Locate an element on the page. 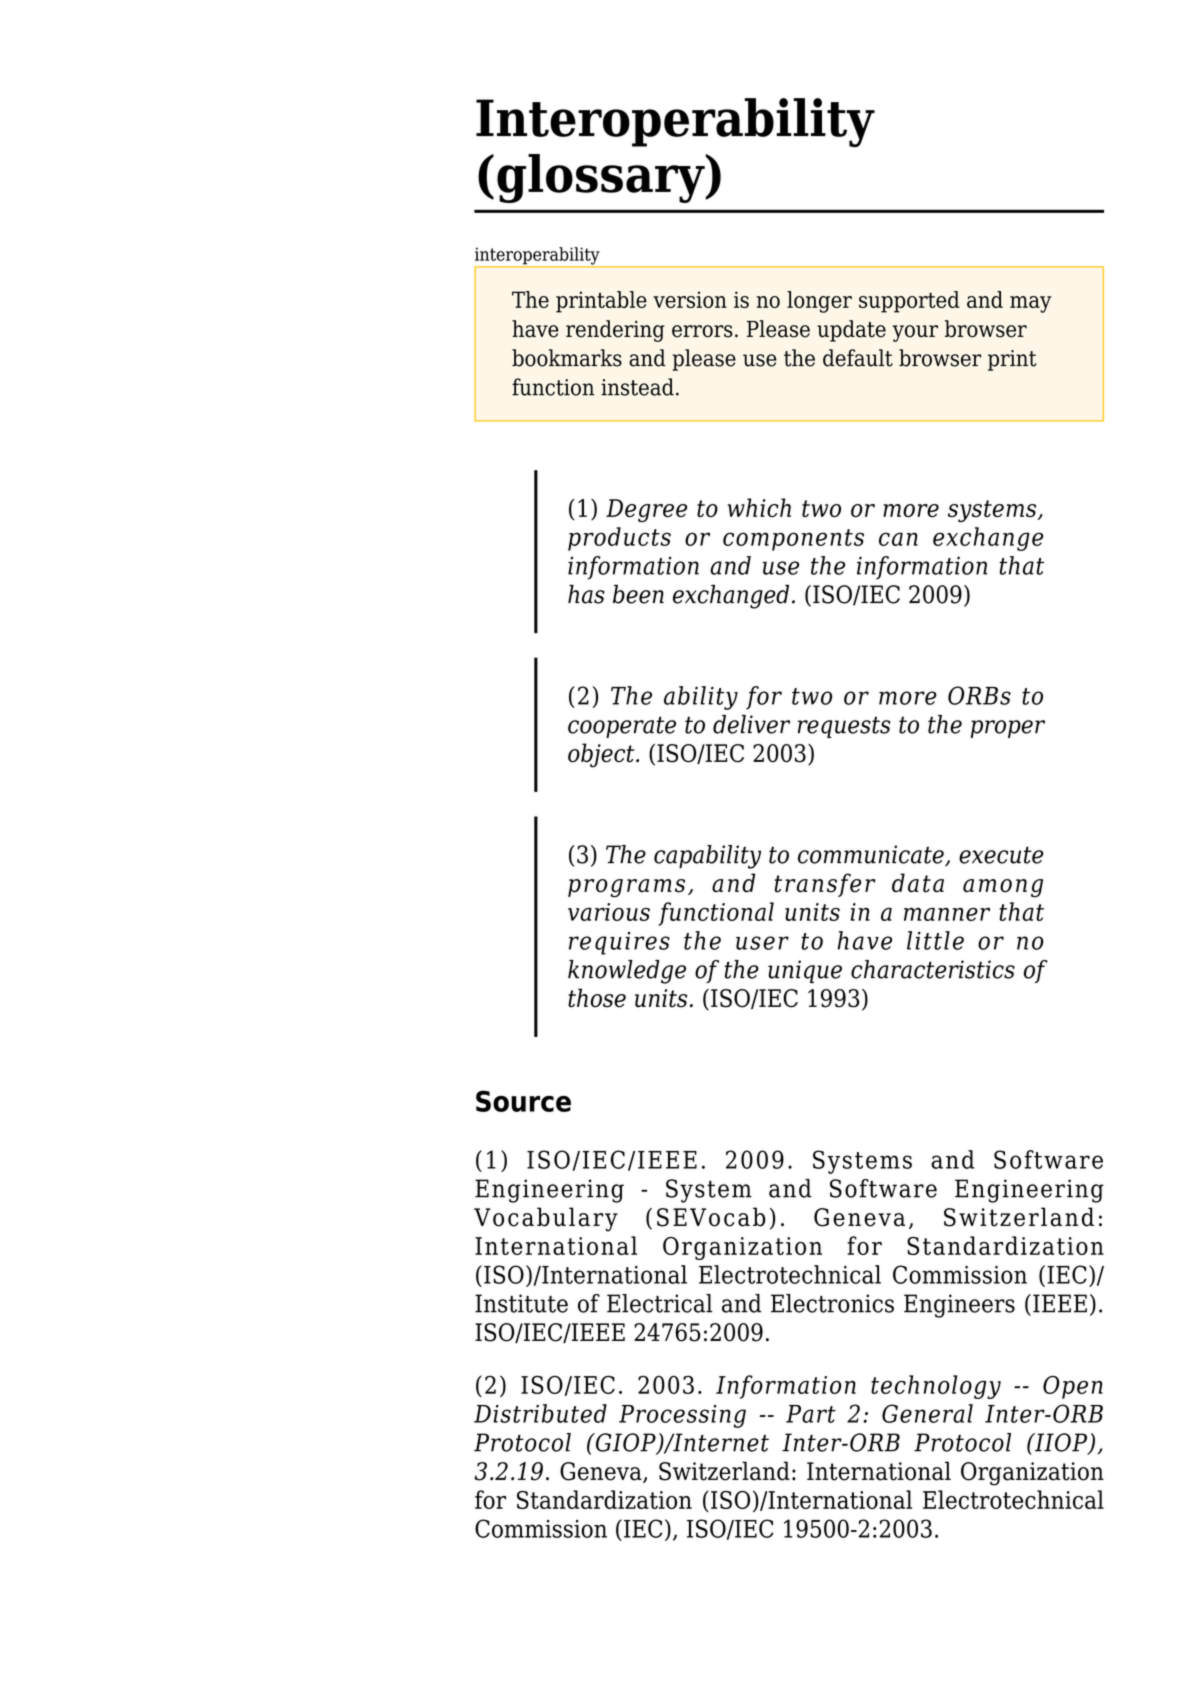  glossary is located at coordinates (602, 178).
